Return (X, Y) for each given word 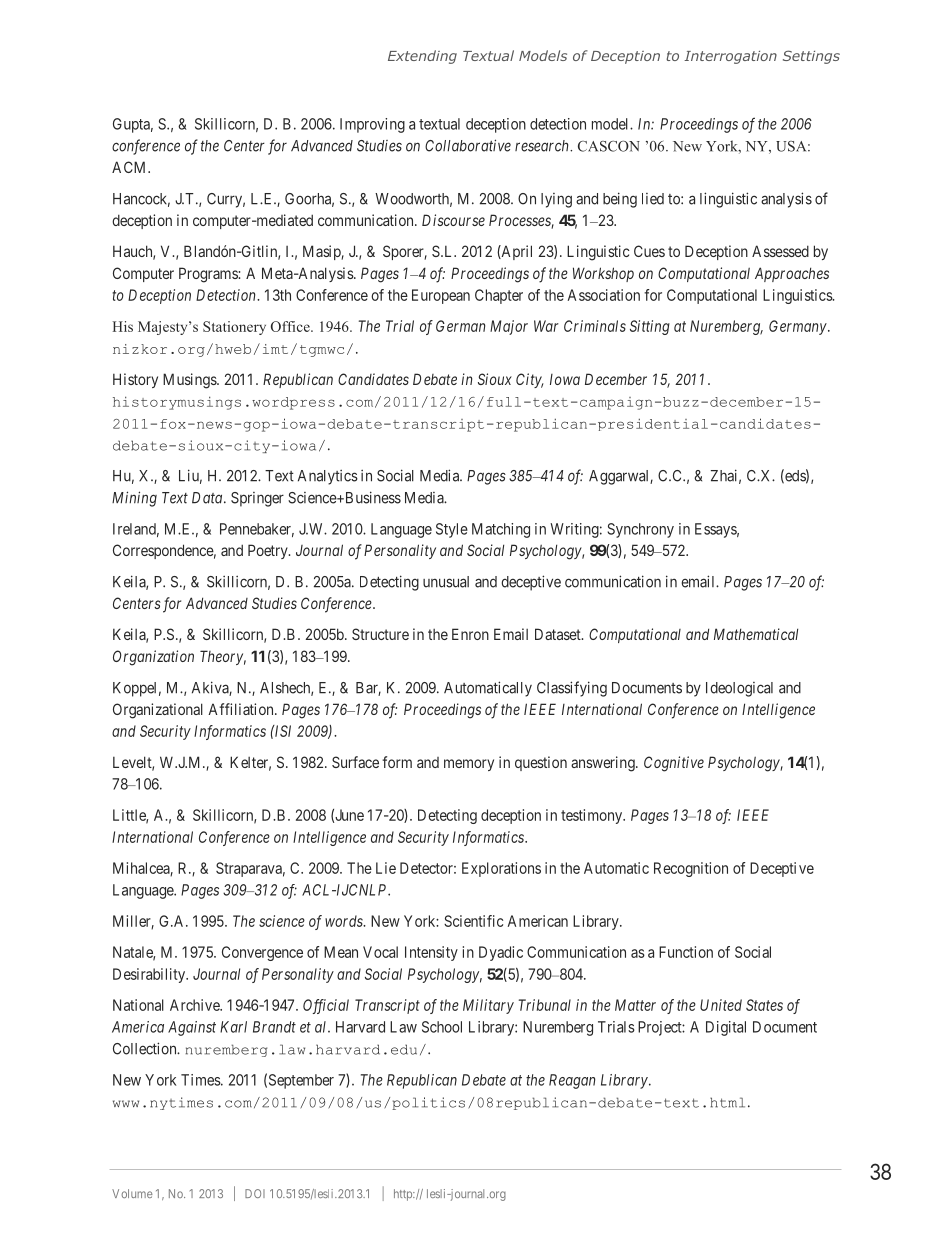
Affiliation (242, 709)
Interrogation (730, 57)
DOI (255, 1193)
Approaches (792, 274)
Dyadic (501, 953)
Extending (422, 57)
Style (452, 530)
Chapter (499, 296)
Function (686, 952)
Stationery (234, 328)
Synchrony (640, 530)
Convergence (262, 953)
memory (469, 765)
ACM (130, 167)
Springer (257, 499)
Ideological (739, 689)
